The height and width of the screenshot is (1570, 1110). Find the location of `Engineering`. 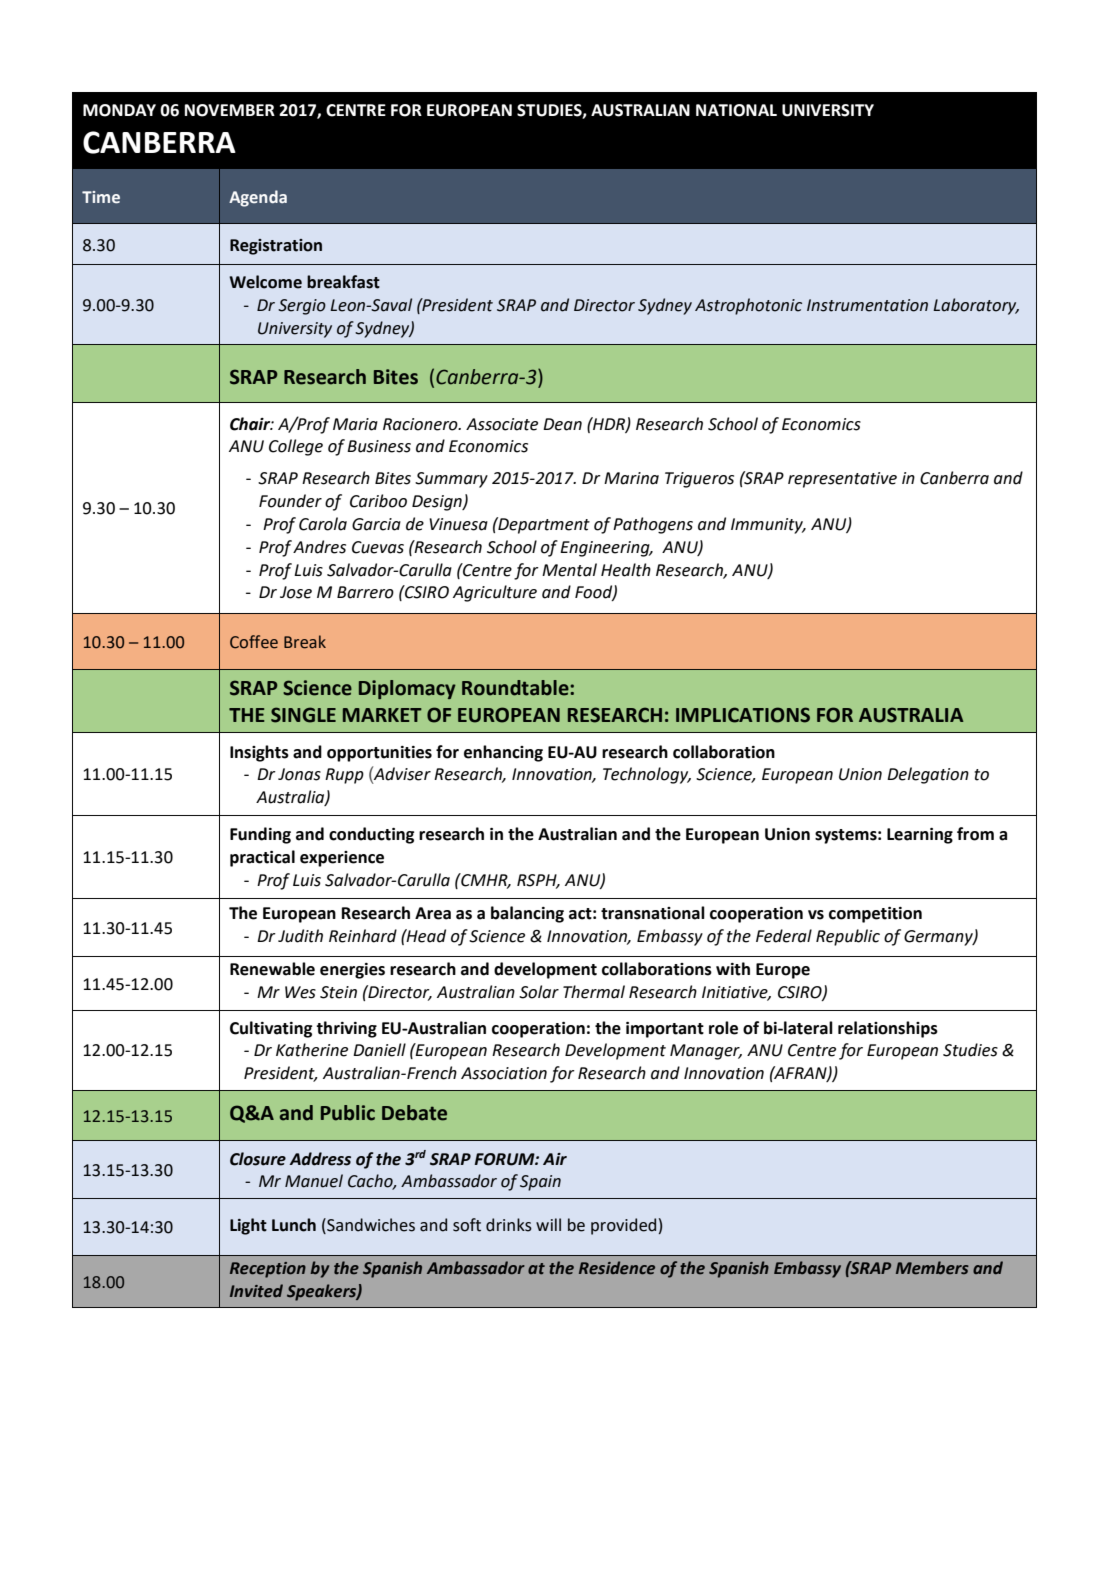

Engineering is located at coordinates (606, 549).
